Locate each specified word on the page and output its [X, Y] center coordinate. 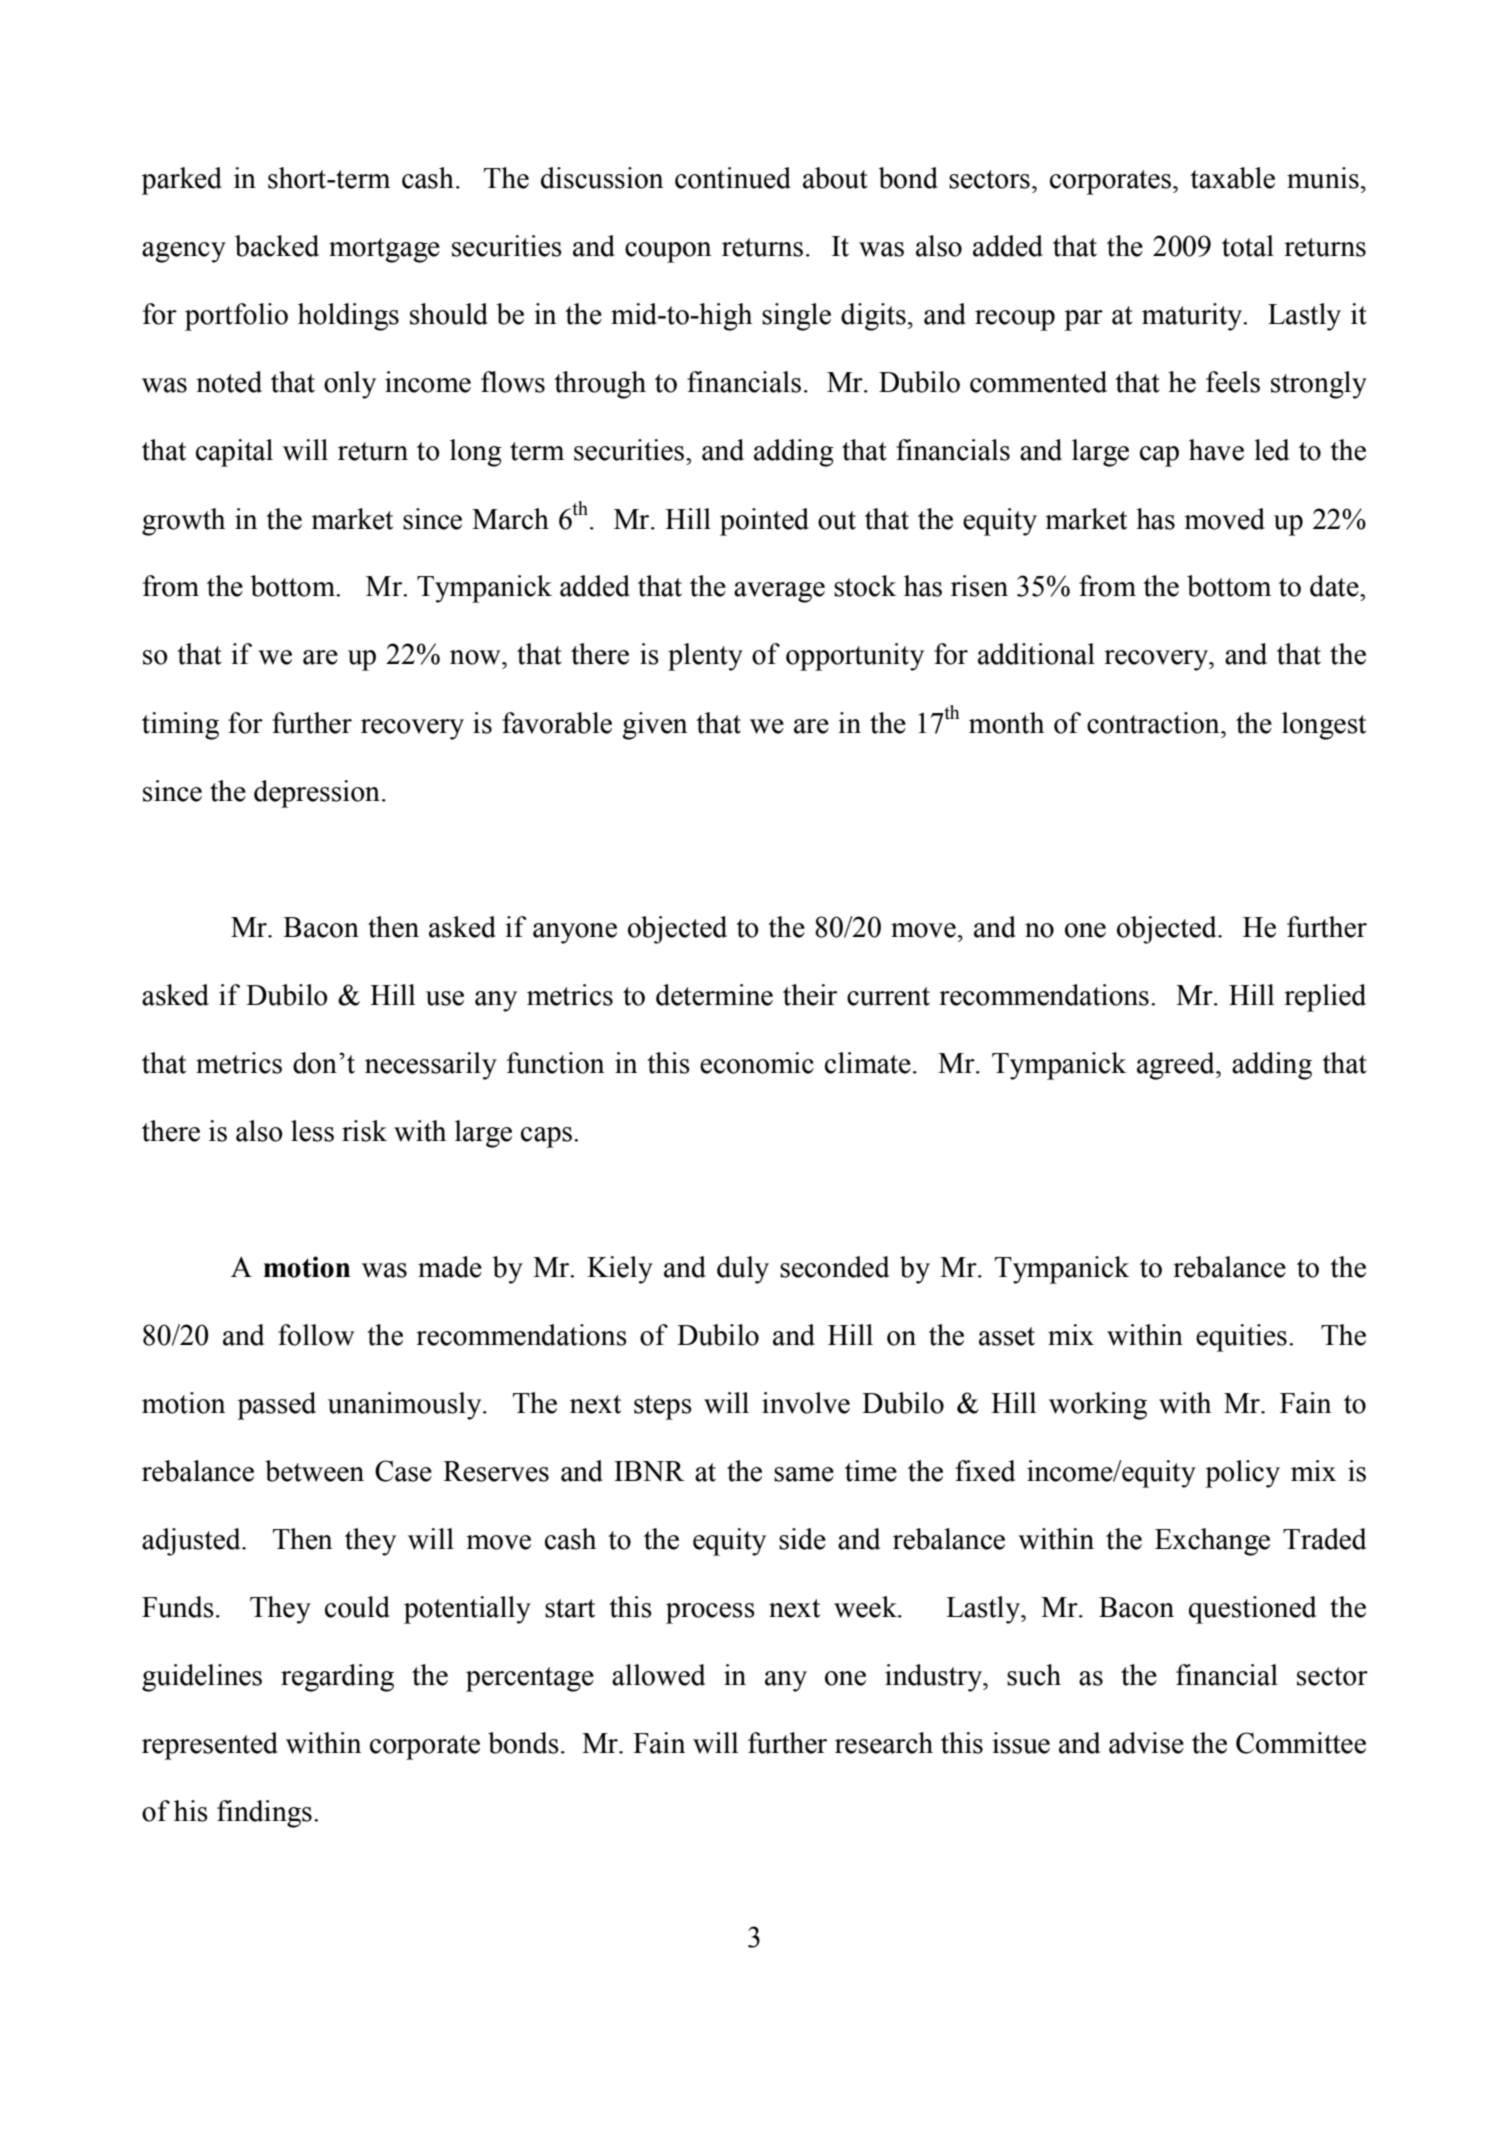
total [1248, 246]
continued [733, 178]
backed [277, 246]
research [884, 1743]
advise [1146, 1743]
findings [264, 1814]
